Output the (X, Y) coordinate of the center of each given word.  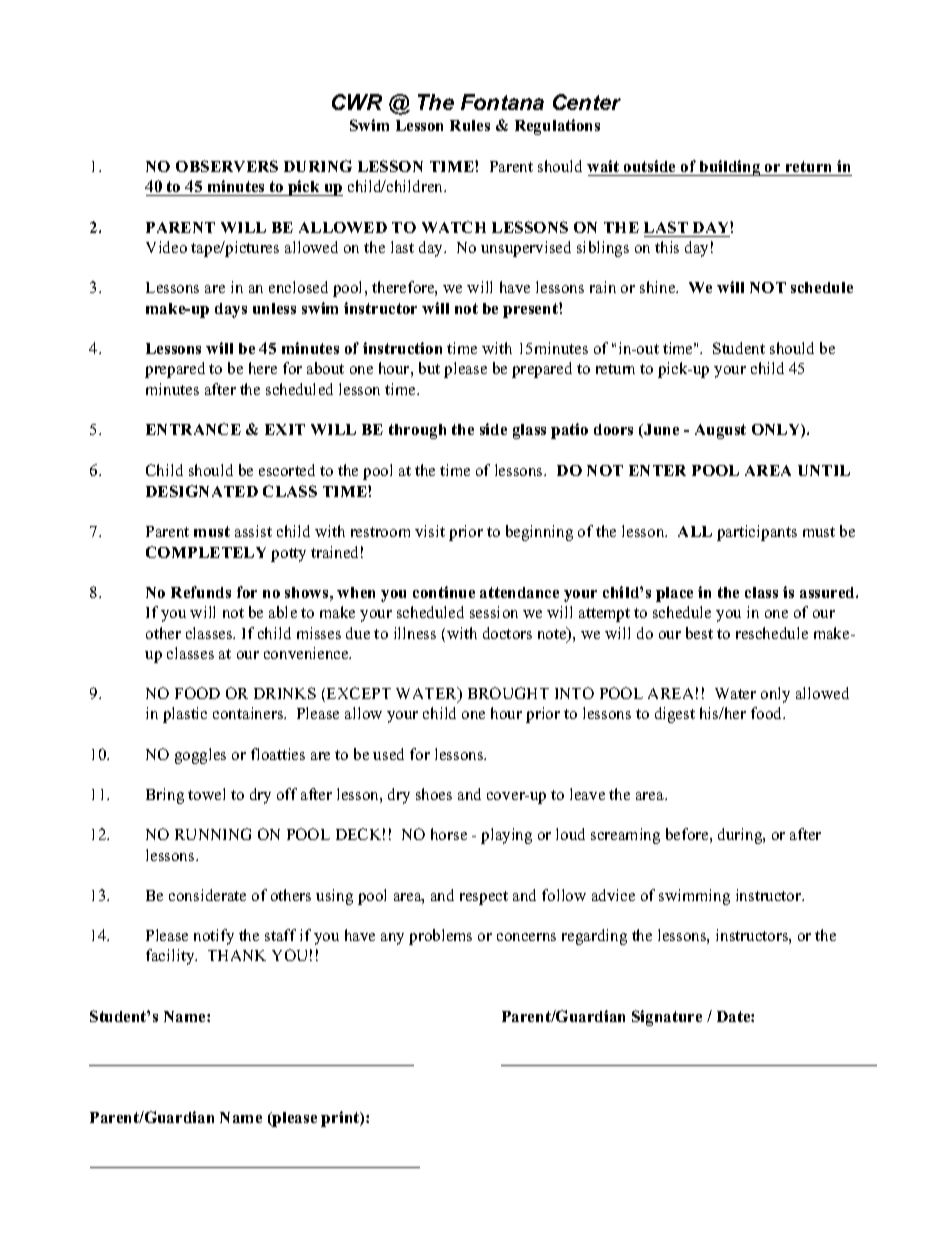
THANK (237, 955)
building (730, 168)
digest (675, 715)
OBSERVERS (227, 166)
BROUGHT (508, 693)
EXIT (285, 429)
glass (529, 431)
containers (249, 713)
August (720, 431)
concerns (526, 937)
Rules (470, 125)
